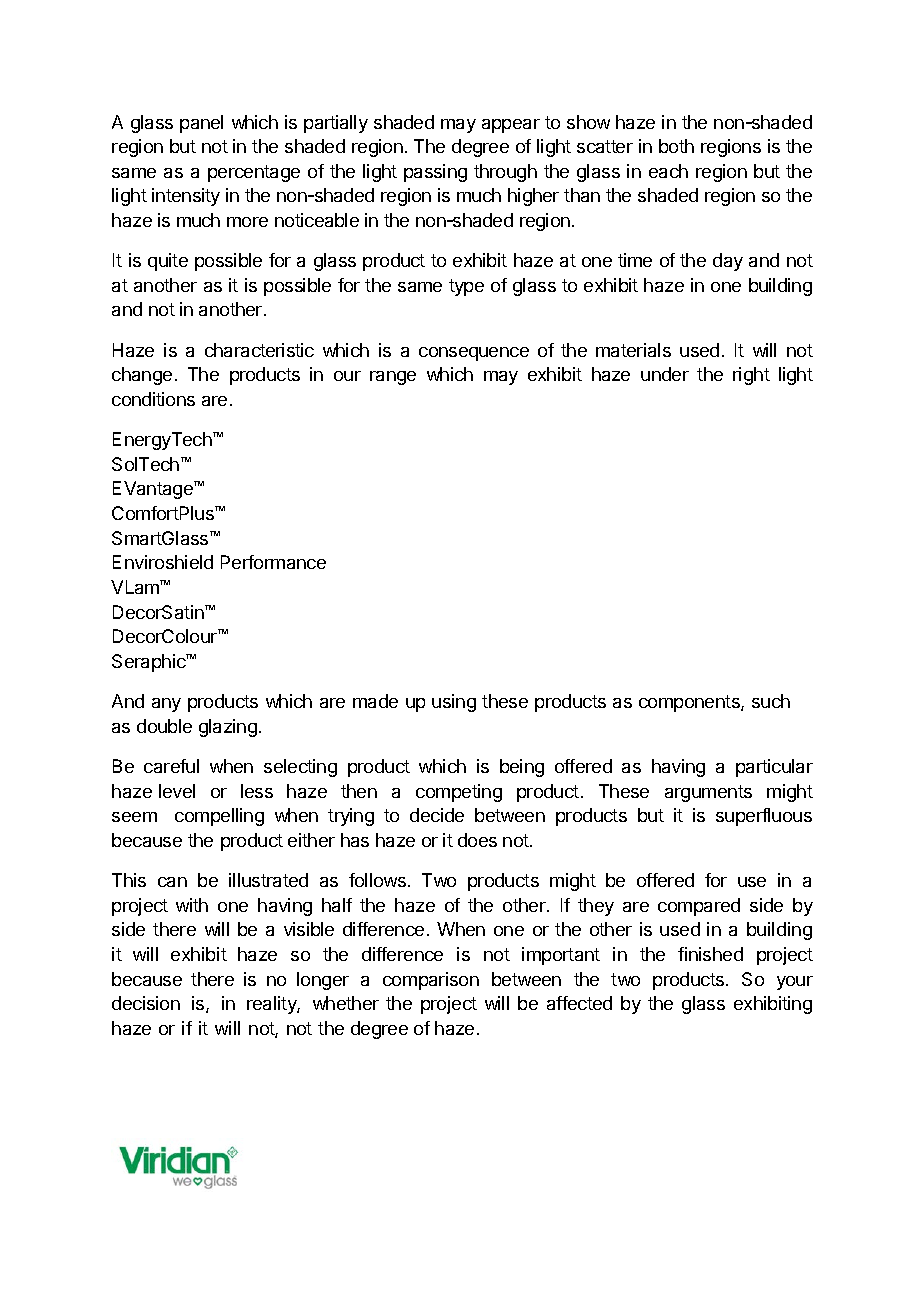  I want to click on using, so click(454, 703).
